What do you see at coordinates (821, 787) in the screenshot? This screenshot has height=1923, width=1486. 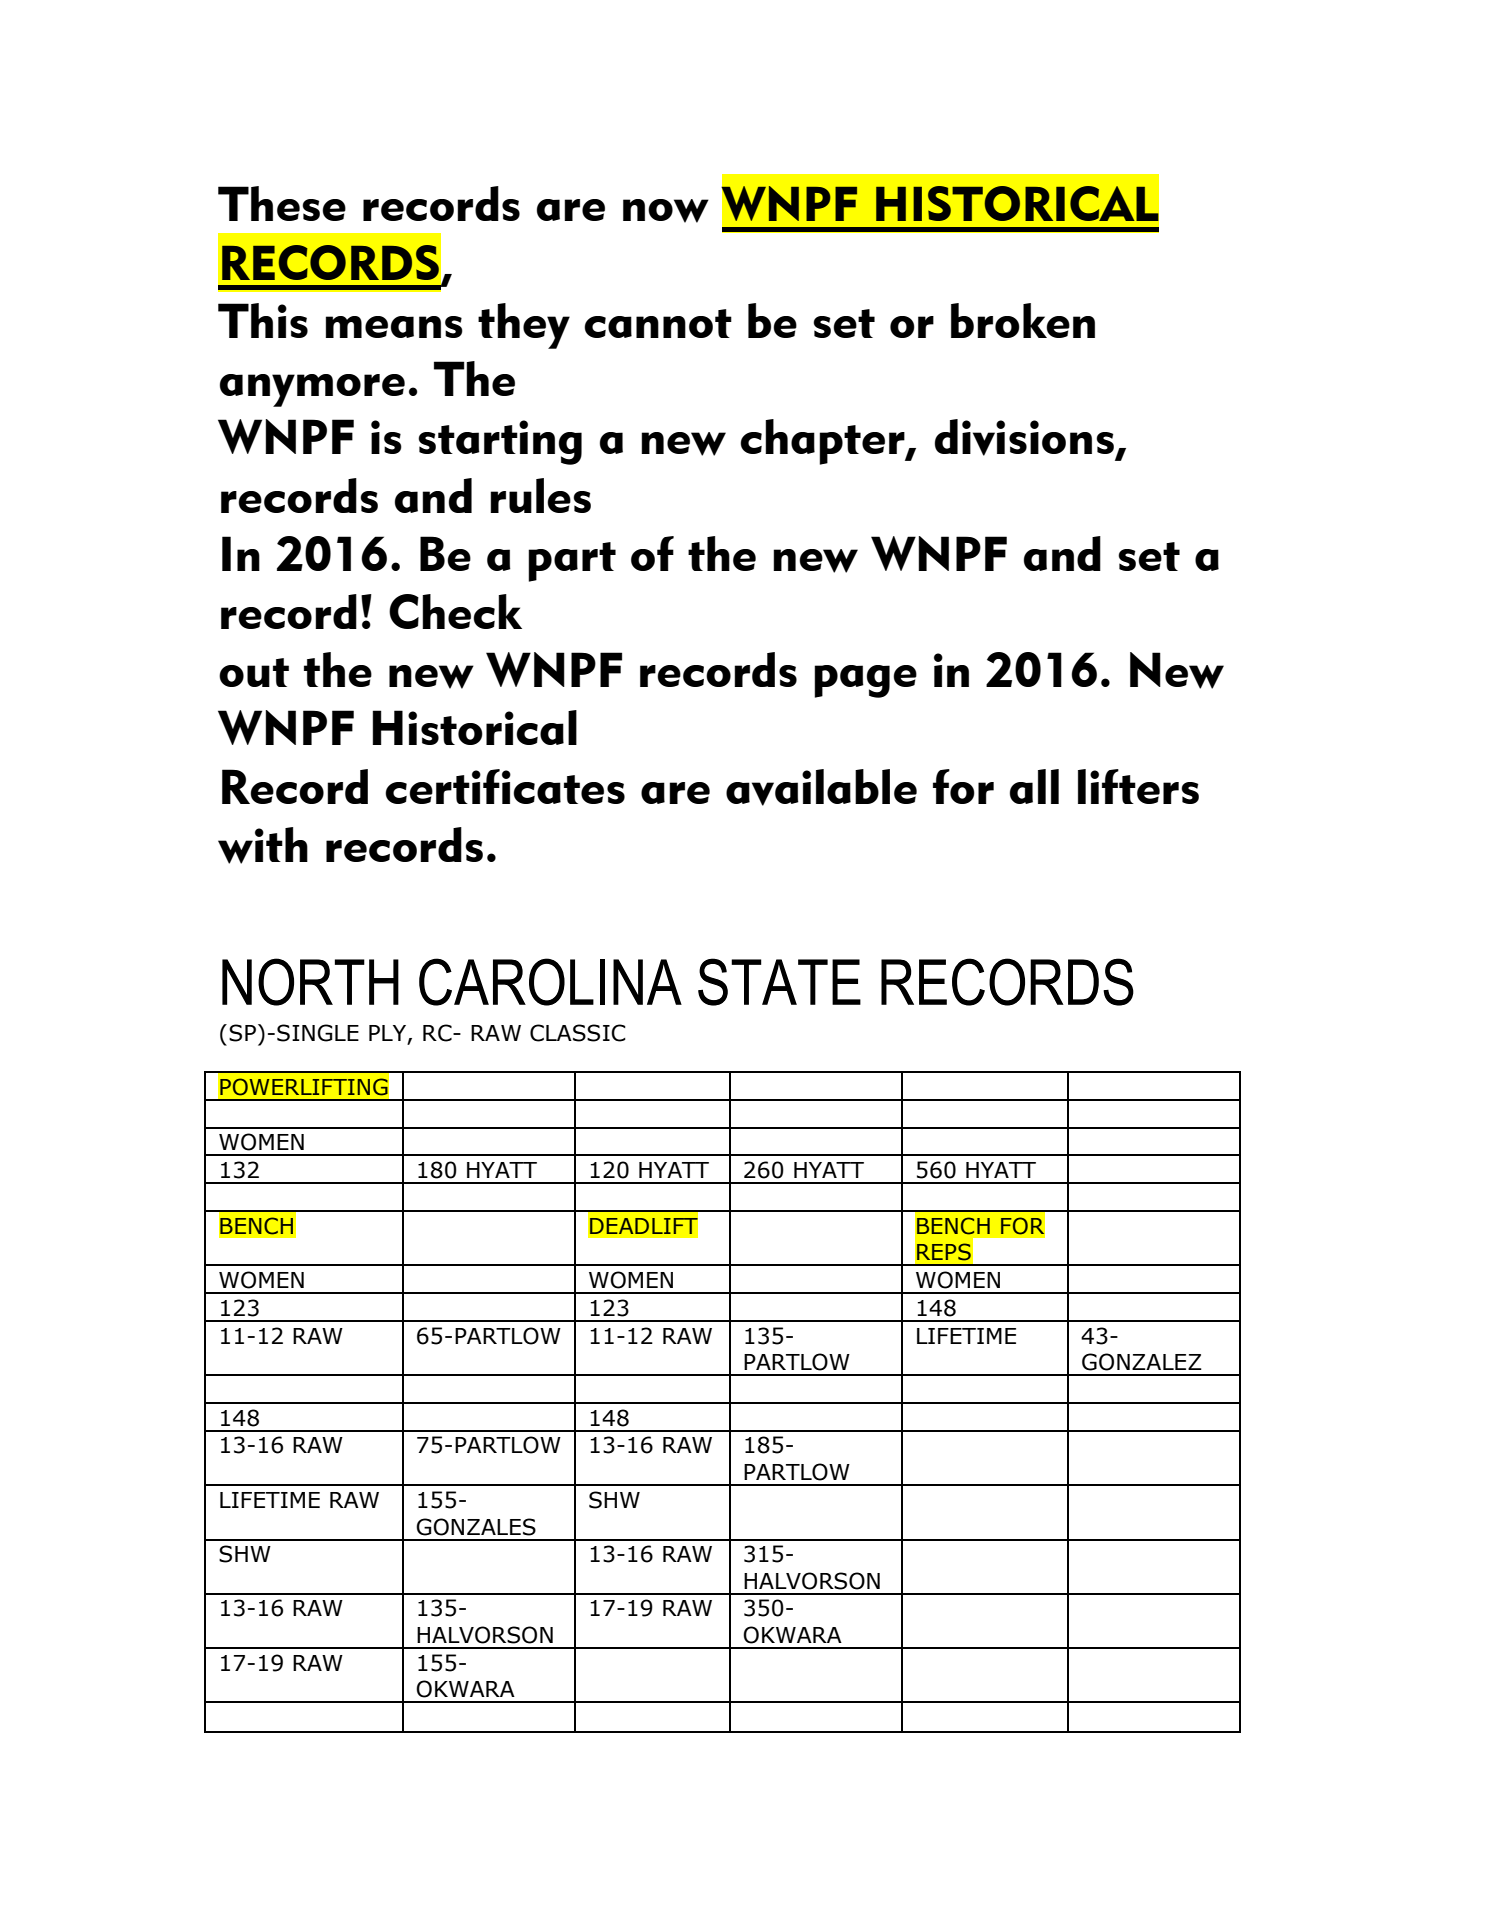 I see `available` at bounding box center [821, 787].
